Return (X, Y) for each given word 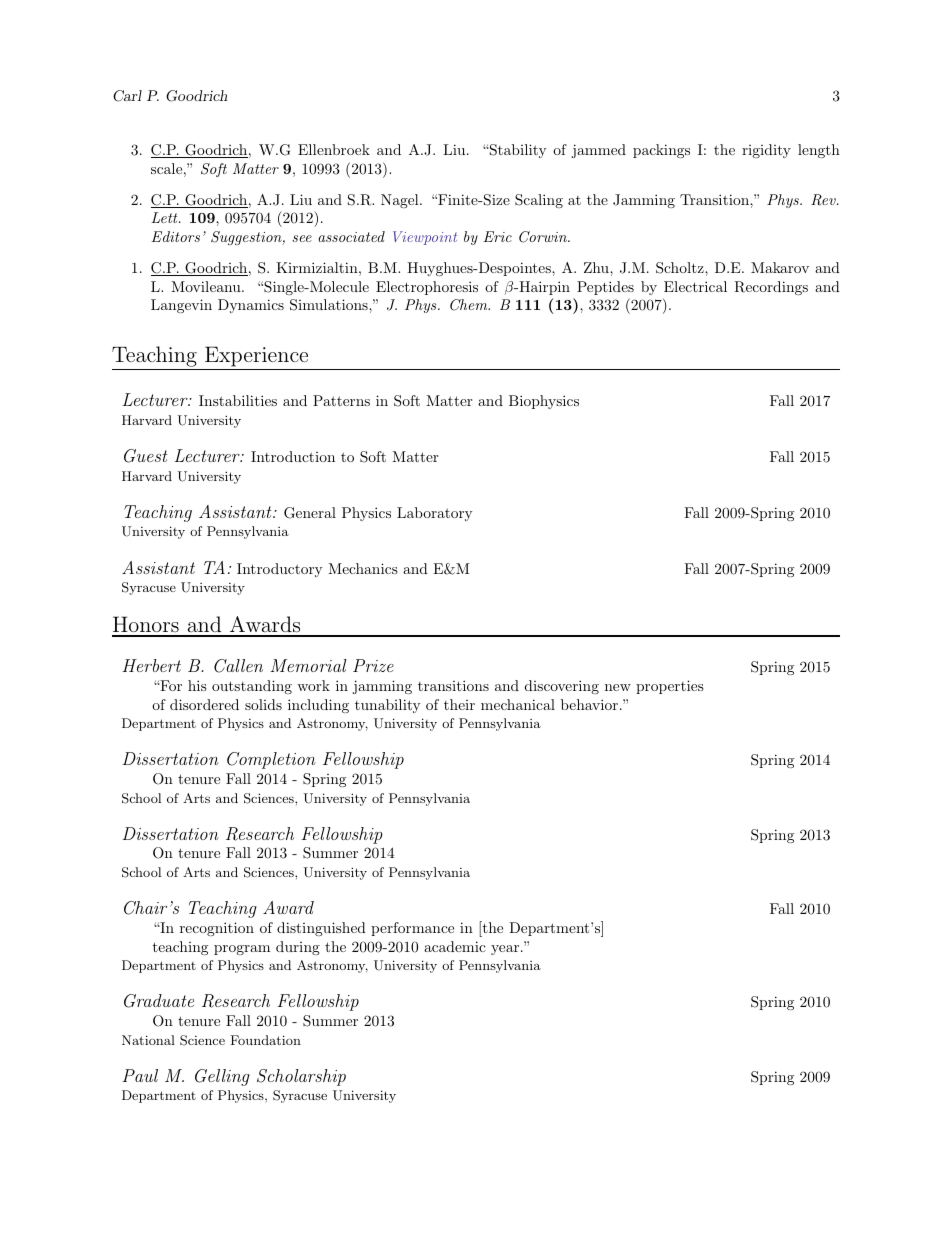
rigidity (766, 151)
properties (670, 687)
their (459, 704)
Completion (271, 760)
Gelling (222, 1077)
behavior (589, 704)
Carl (127, 96)
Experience (256, 356)
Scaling (539, 201)
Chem (470, 305)
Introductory (279, 570)
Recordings (771, 288)
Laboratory (434, 514)
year (505, 950)
